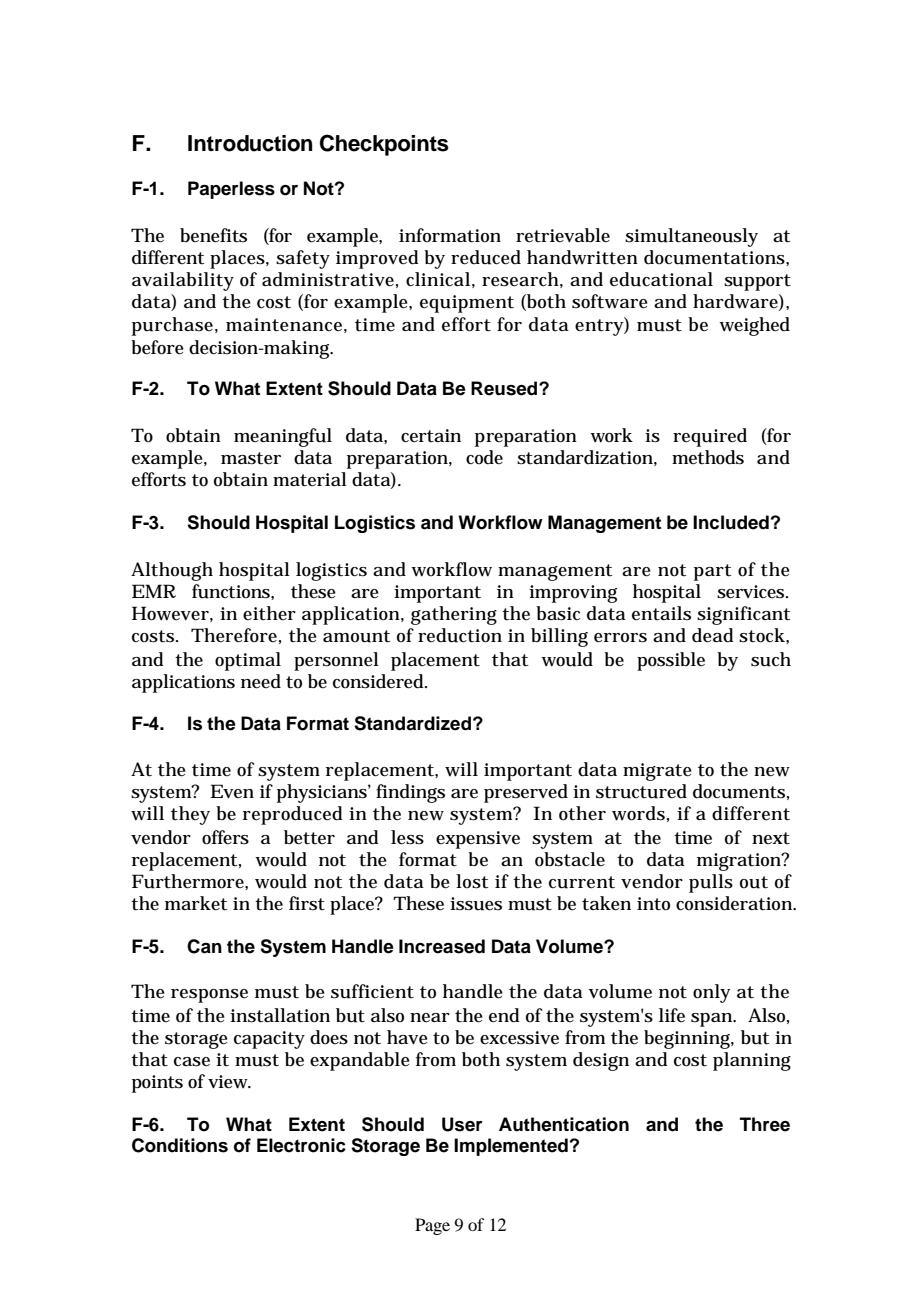 Image resolution: width=924 pixels, height=1307 pixels. I want to click on Three, so click(765, 1124).
